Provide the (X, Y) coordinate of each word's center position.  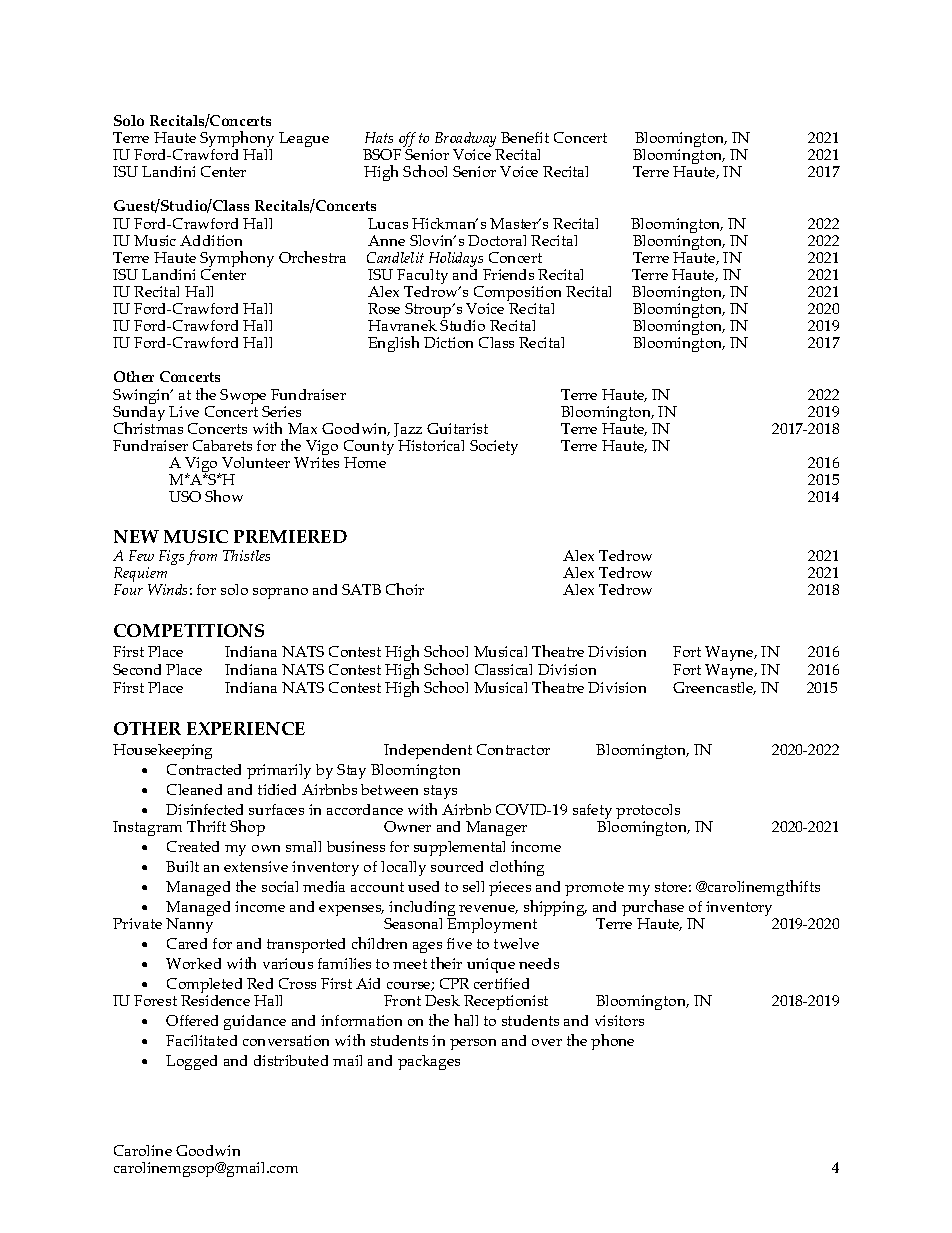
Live (184, 411)
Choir (405, 589)
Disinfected (204, 809)
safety (592, 813)
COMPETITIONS (189, 630)
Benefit (525, 137)
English (393, 344)
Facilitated (201, 1040)
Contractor (513, 749)
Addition (211, 240)
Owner (407, 826)
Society (494, 447)
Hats (379, 137)
